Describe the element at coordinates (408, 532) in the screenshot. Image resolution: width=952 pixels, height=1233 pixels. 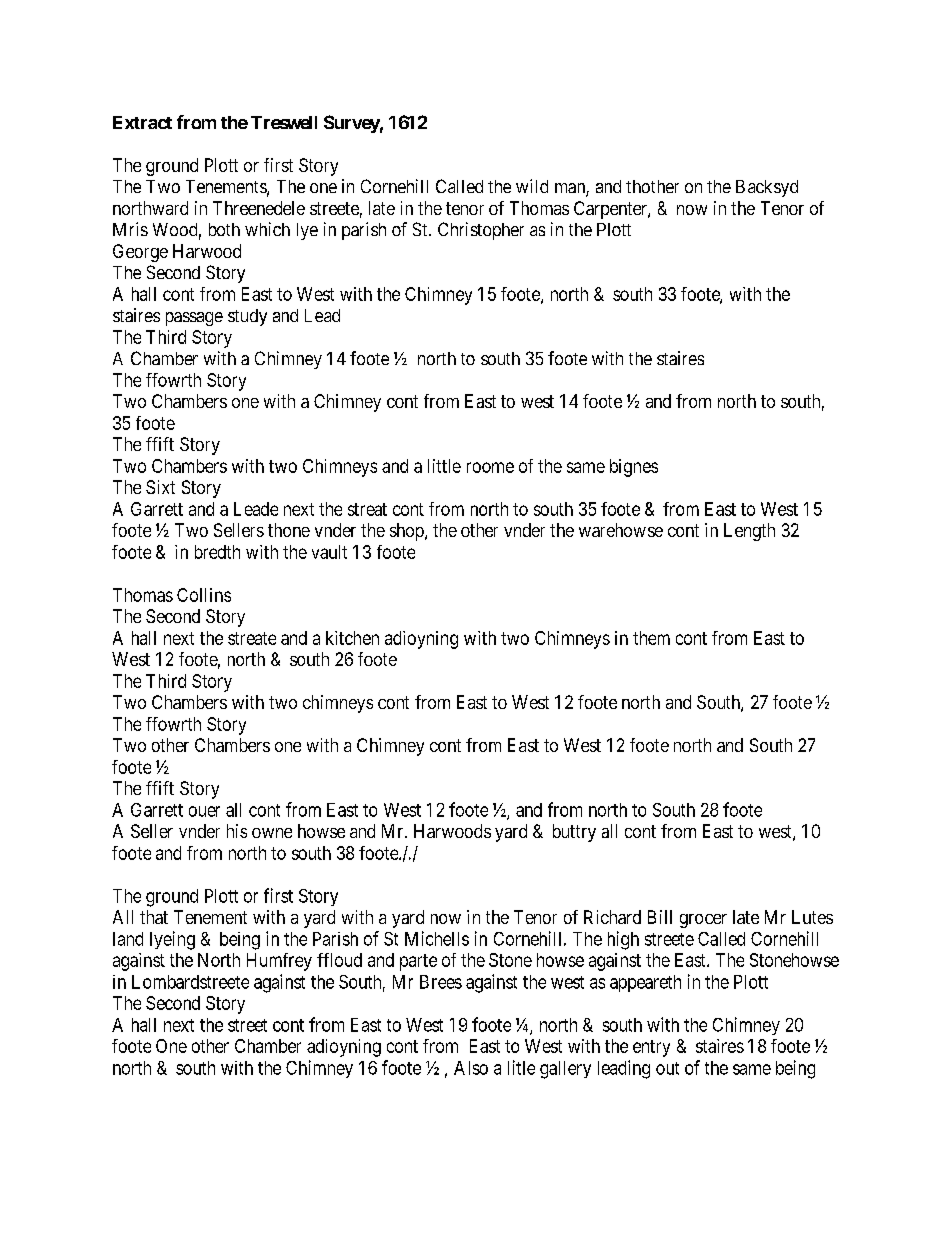
I see `shop` at that location.
